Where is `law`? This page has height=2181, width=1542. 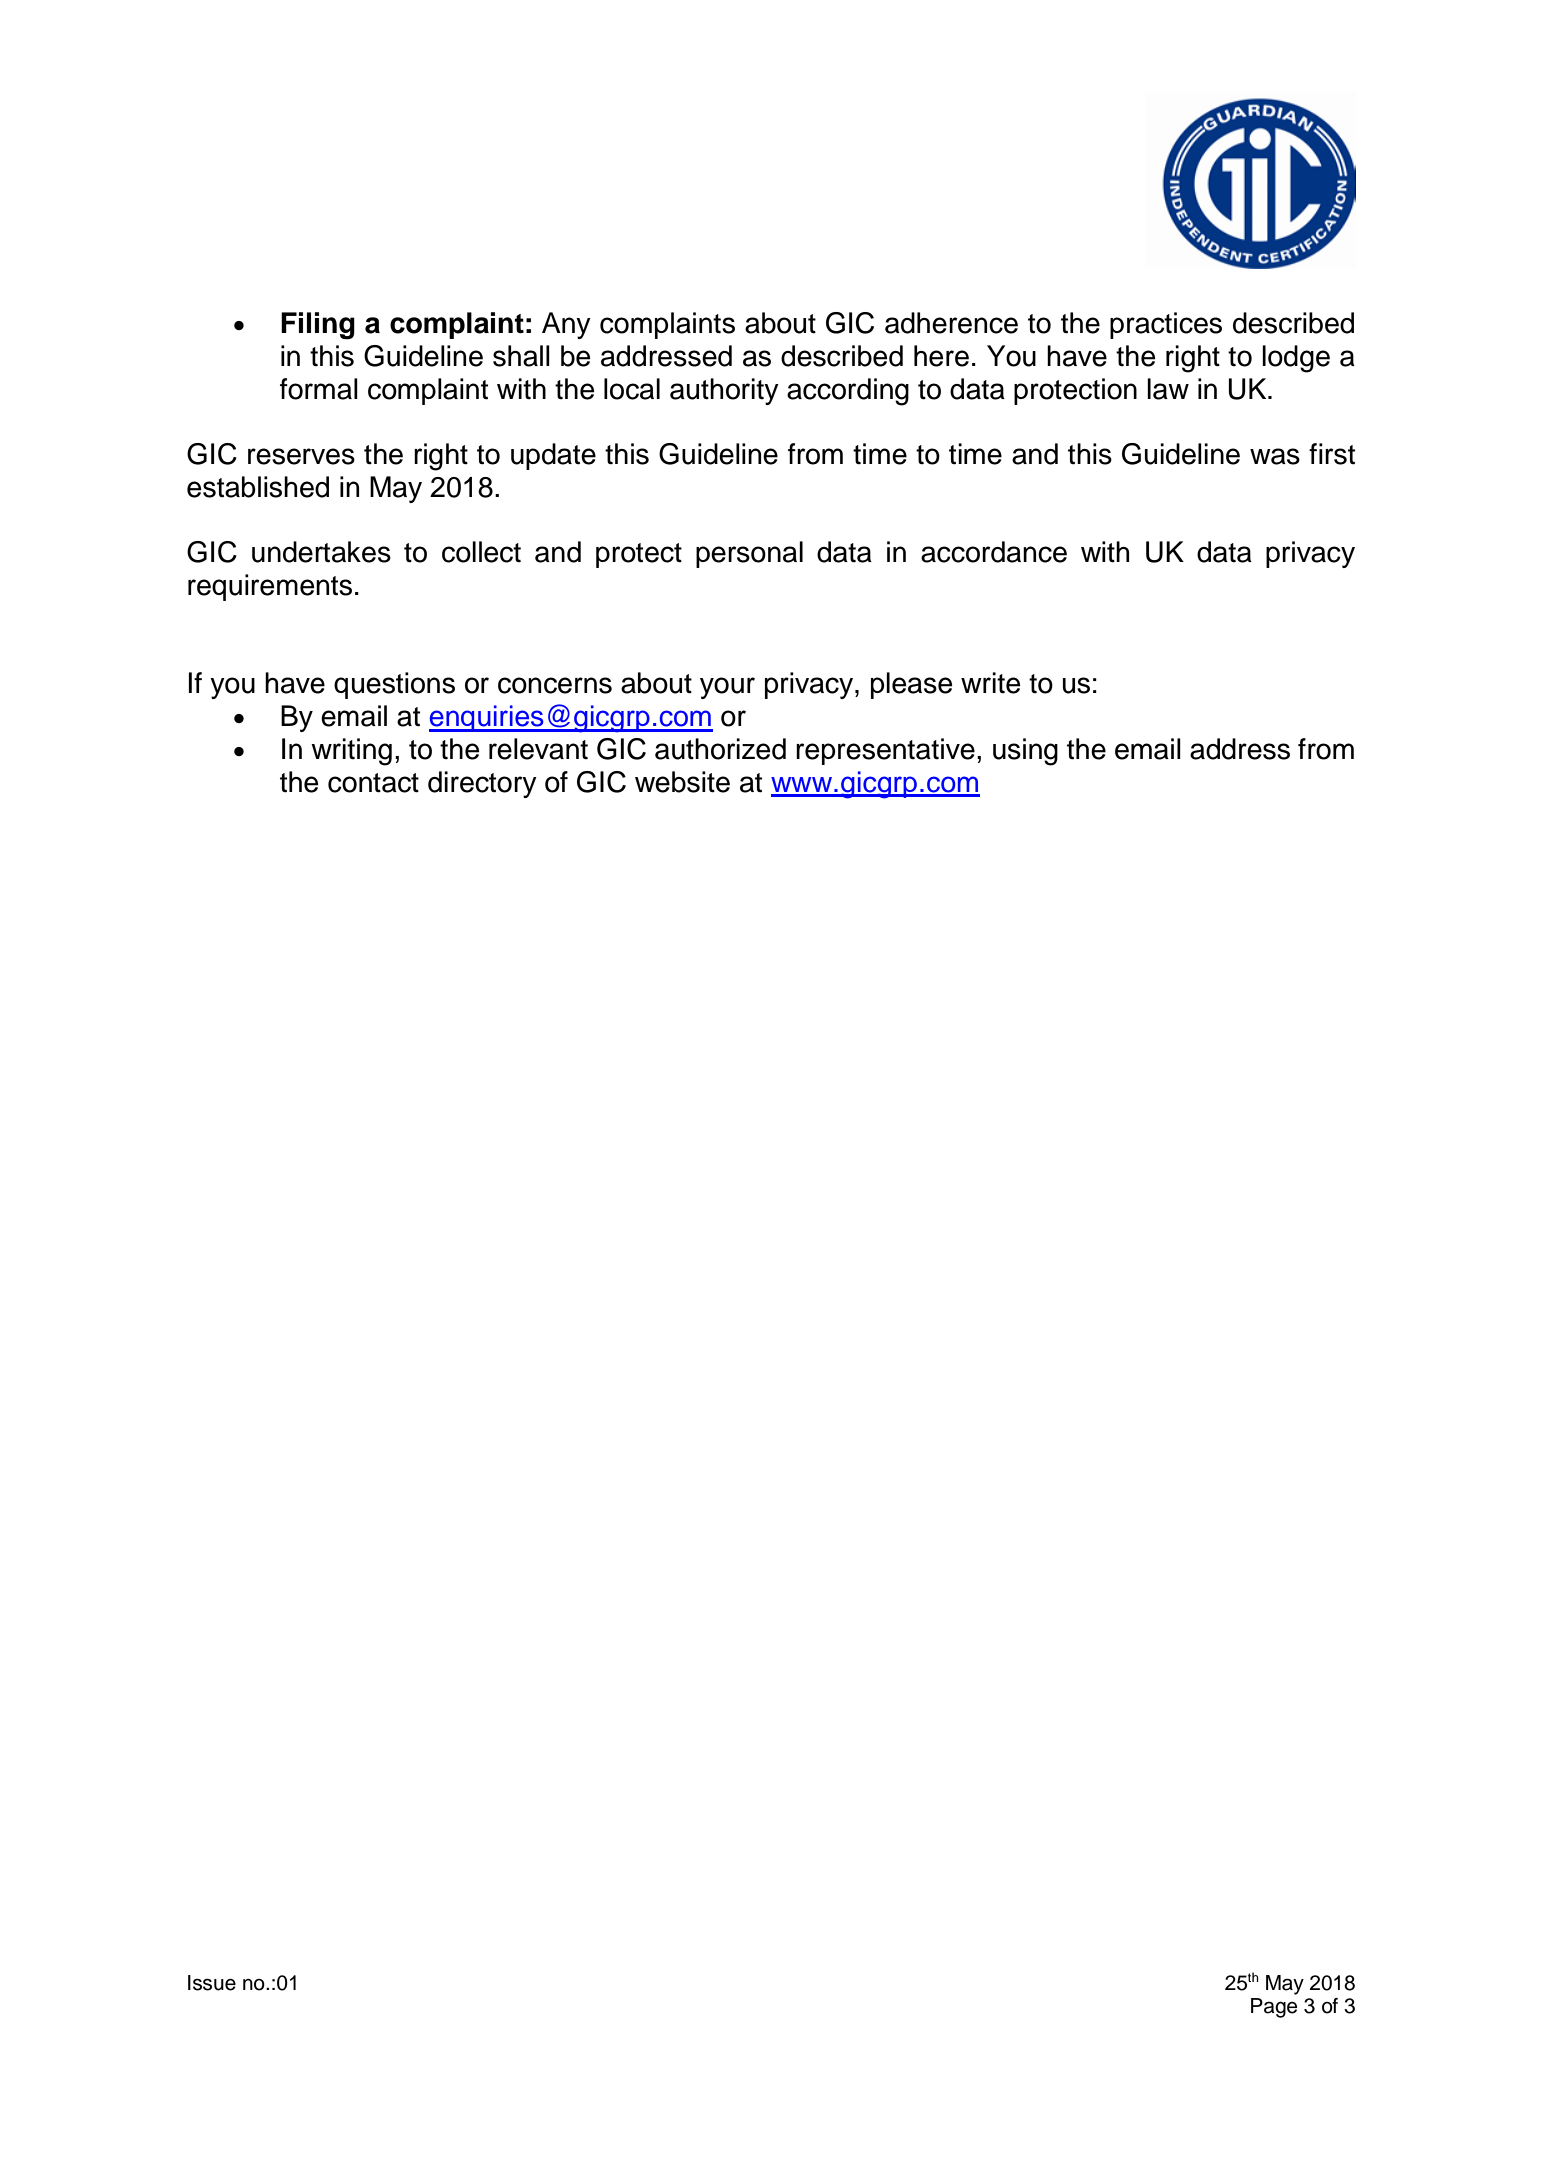
law is located at coordinates (1168, 389).
